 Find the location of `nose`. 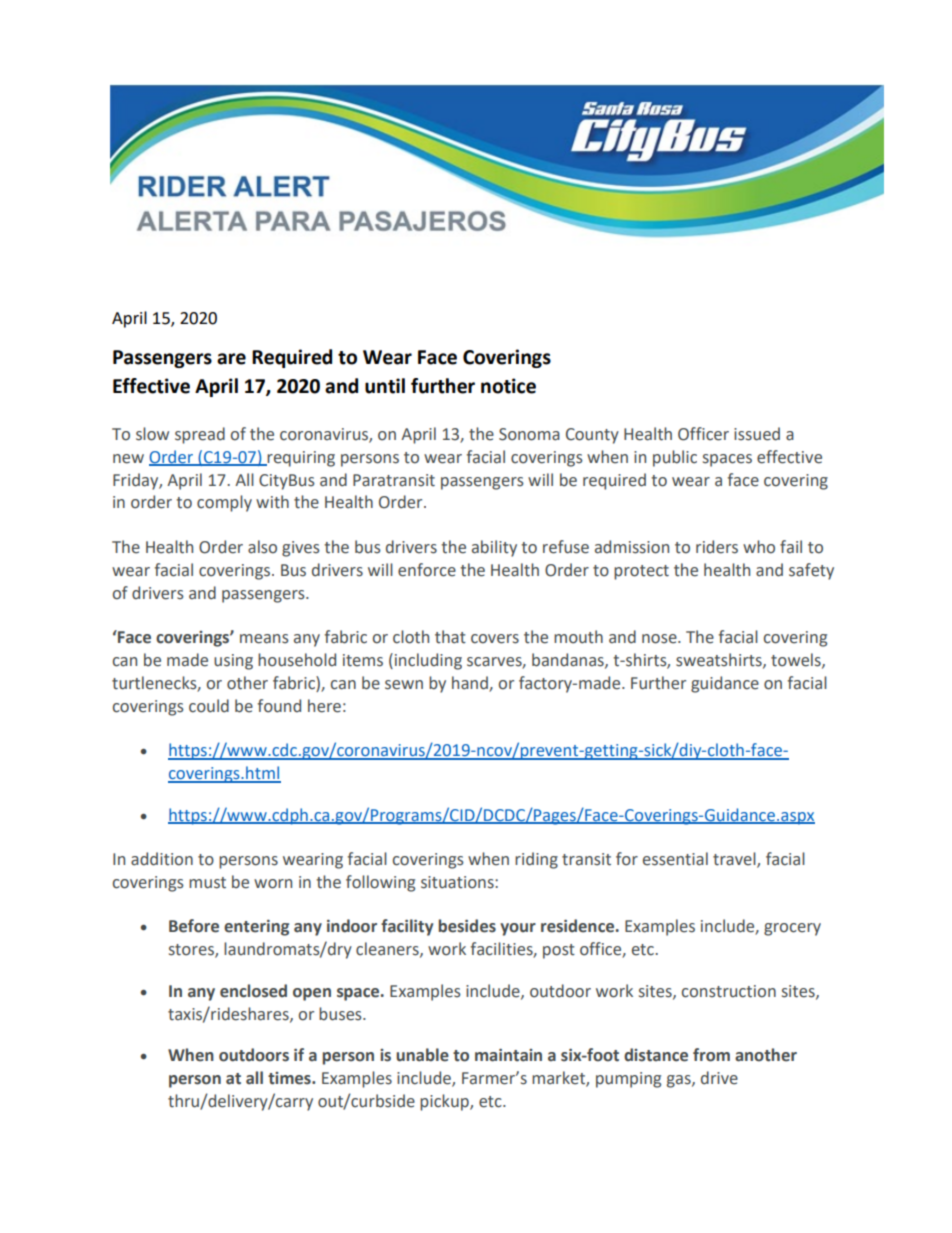

nose is located at coordinates (660, 639).
